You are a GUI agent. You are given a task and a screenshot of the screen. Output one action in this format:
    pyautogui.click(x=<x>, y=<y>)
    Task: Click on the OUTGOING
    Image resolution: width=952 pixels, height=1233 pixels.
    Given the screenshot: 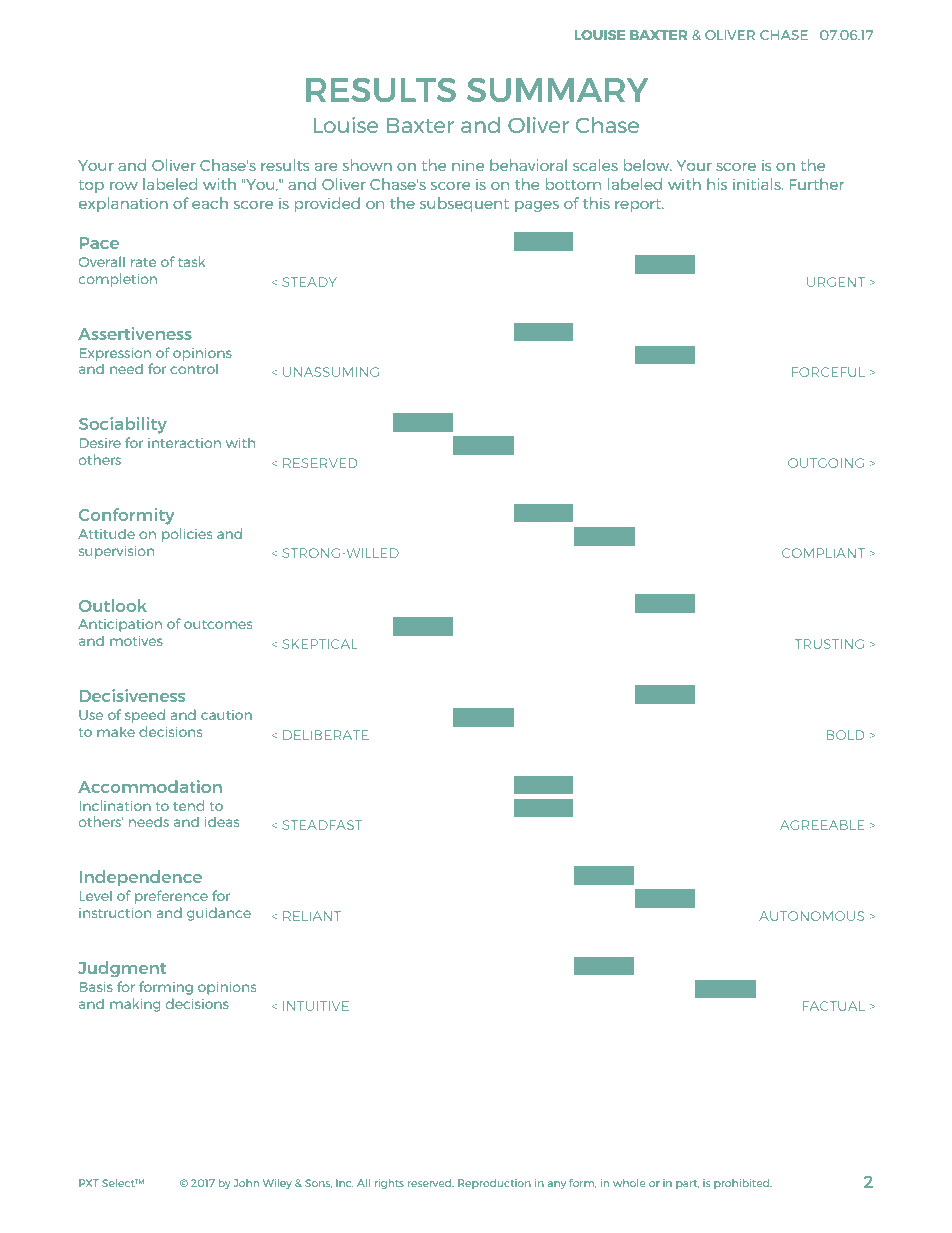 What is the action you would take?
    pyautogui.click(x=826, y=463)
